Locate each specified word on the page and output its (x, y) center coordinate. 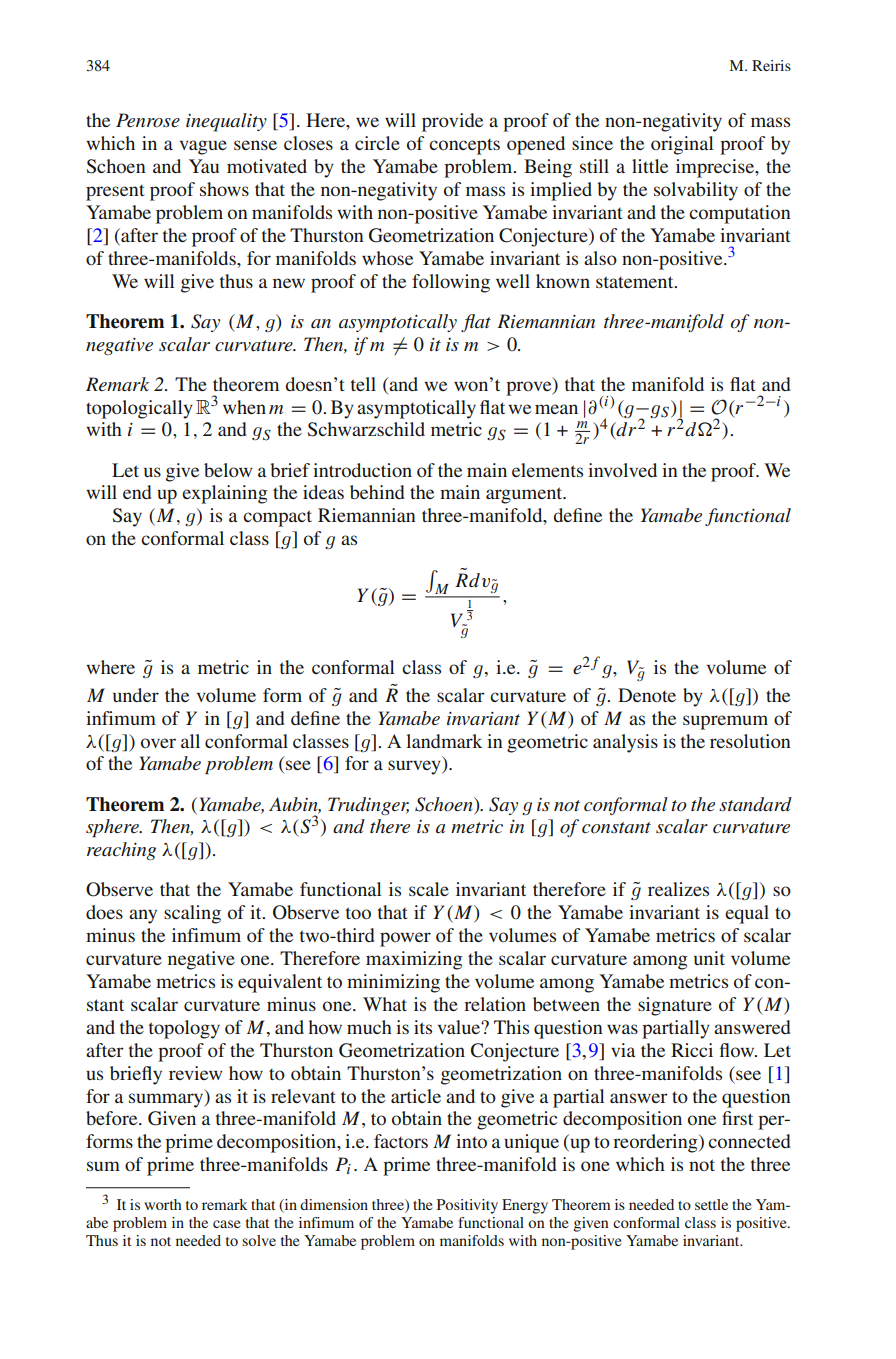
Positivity (467, 1206)
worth (163, 1204)
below (228, 470)
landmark (444, 741)
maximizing (414, 960)
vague (203, 147)
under (136, 695)
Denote (647, 695)
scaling (192, 914)
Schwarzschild (366, 429)
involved (622, 470)
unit (709, 958)
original (682, 145)
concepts (464, 146)
